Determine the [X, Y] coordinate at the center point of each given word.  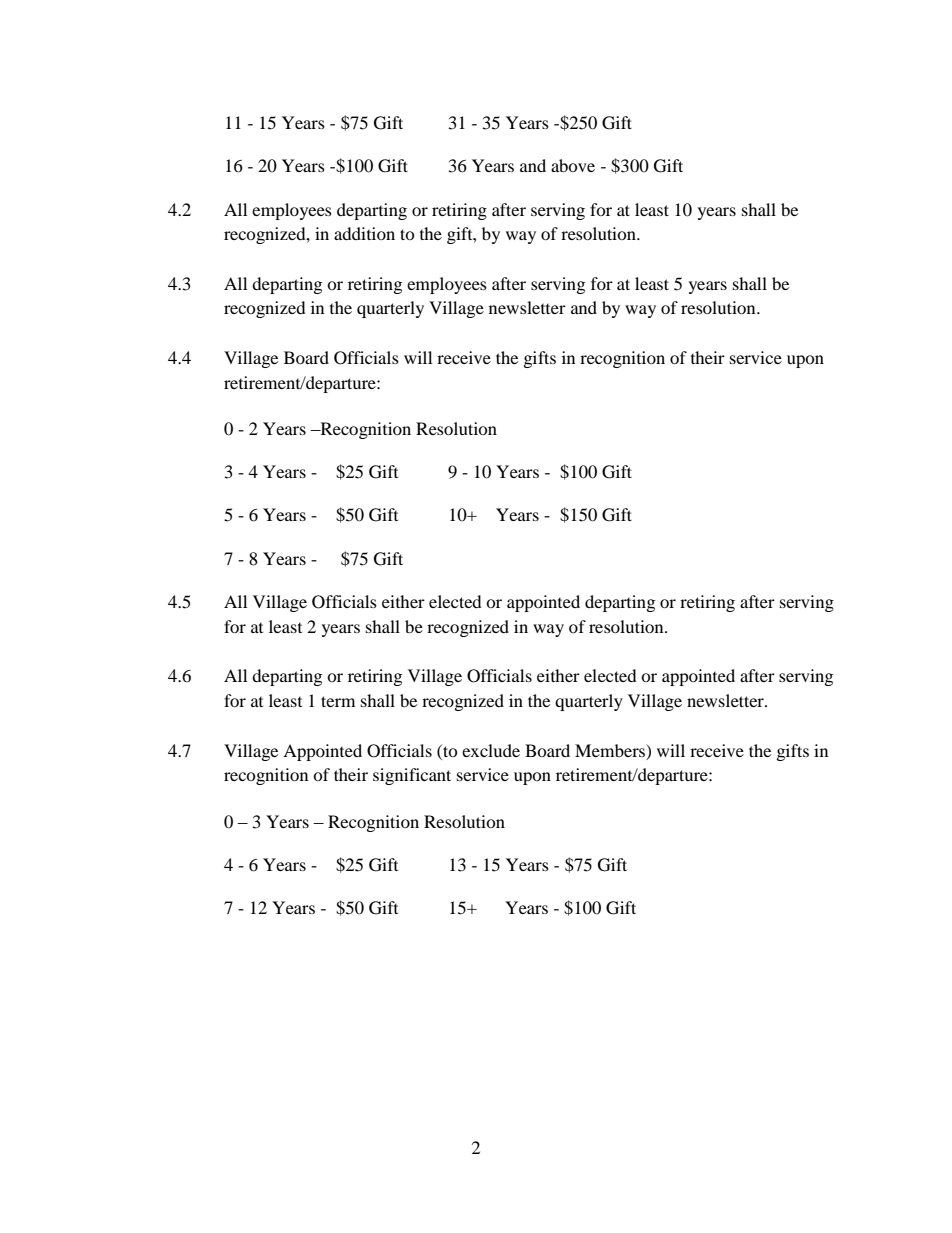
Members [611, 750]
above [573, 165]
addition [364, 233]
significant [412, 776]
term [338, 701]
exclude [491, 750]
